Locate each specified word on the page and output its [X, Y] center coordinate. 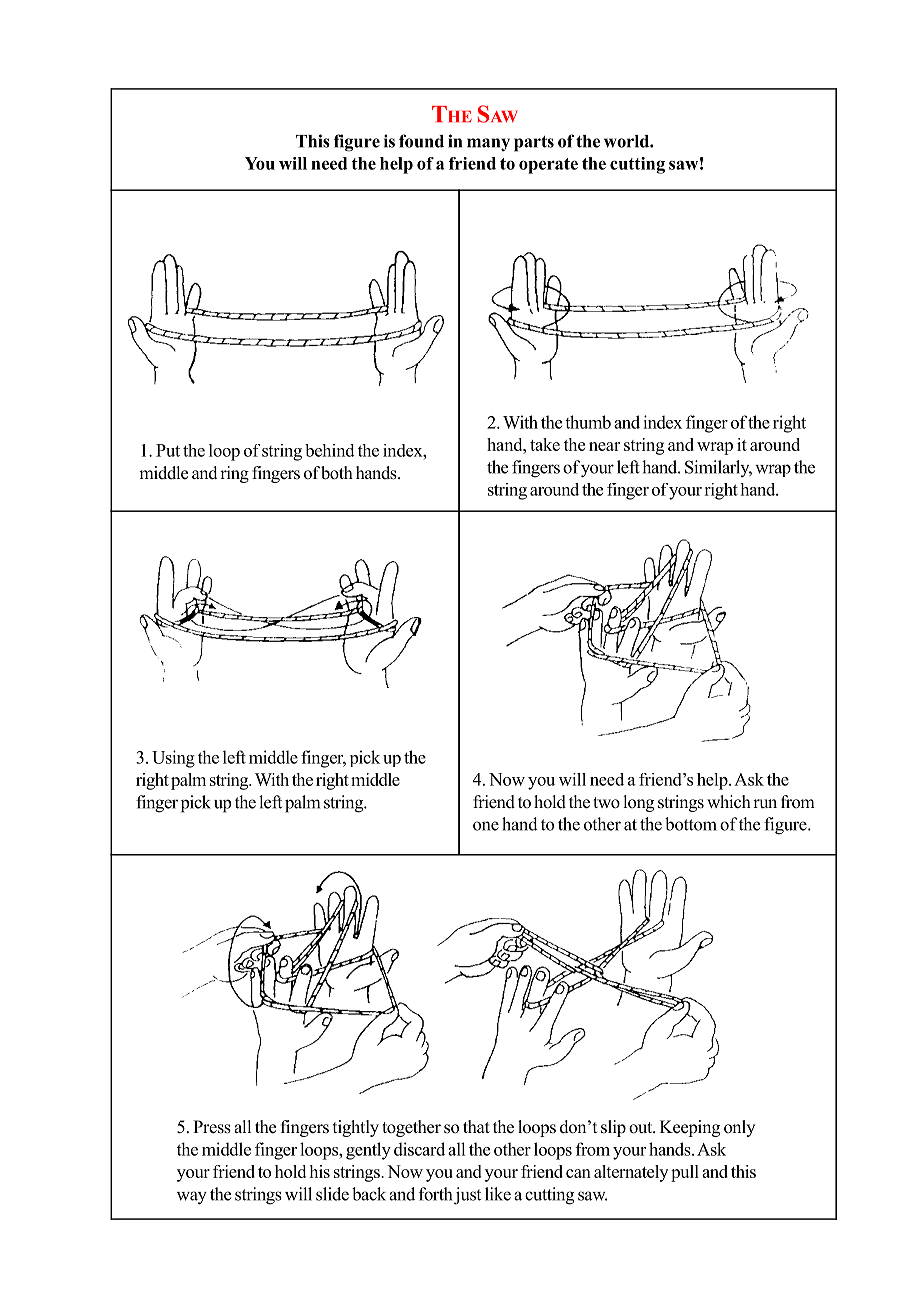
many [488, 145]
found [421, 141]
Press [212, 1127]
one [486, 826]
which [729, 802]
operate [548, 166]
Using [173, 759]
